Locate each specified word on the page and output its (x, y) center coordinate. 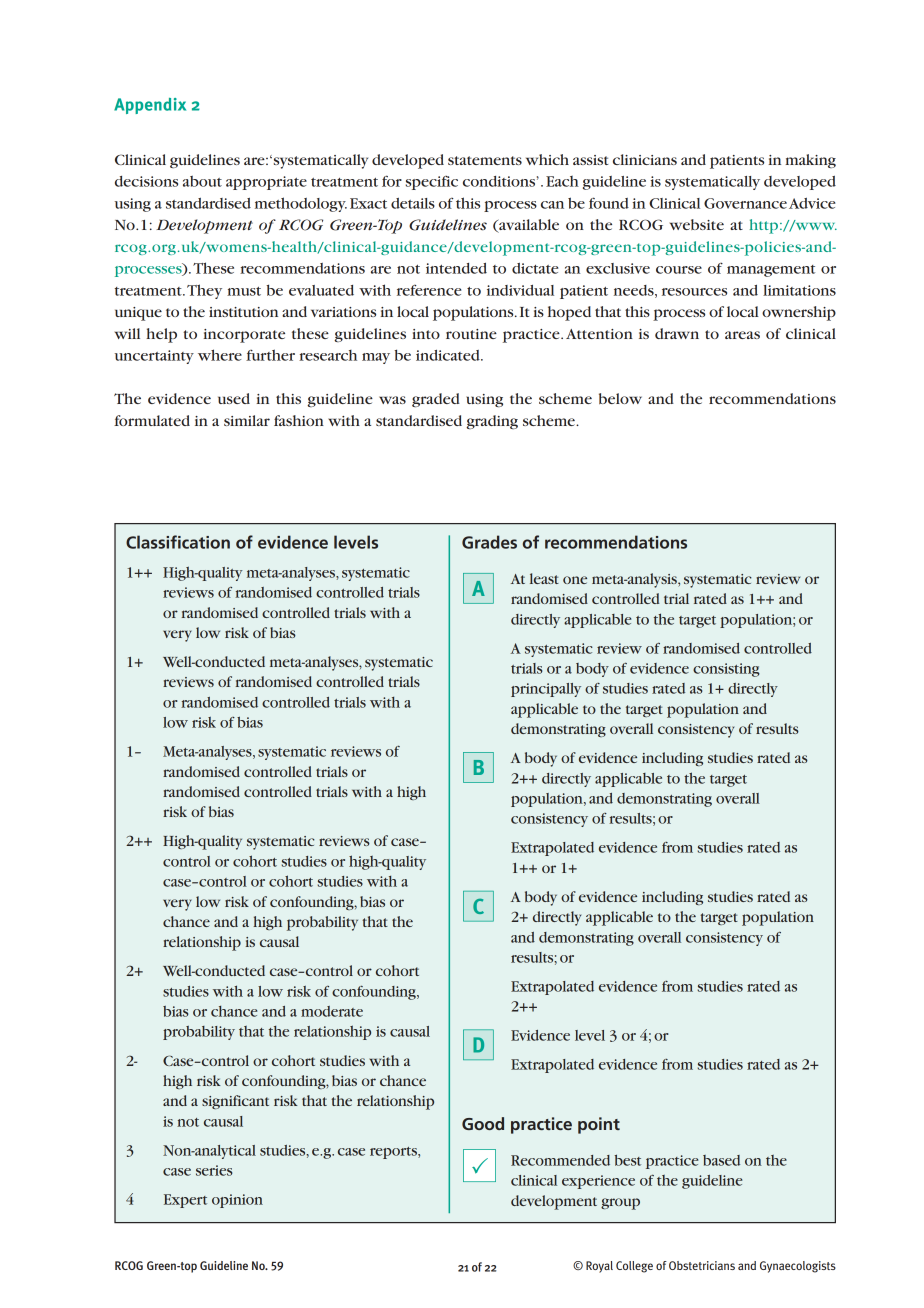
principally (546, 690)
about (202, 181)
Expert (185, 1201)
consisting (726, 670)
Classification (178, 542)
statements (485, 160)
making (810, 161)
